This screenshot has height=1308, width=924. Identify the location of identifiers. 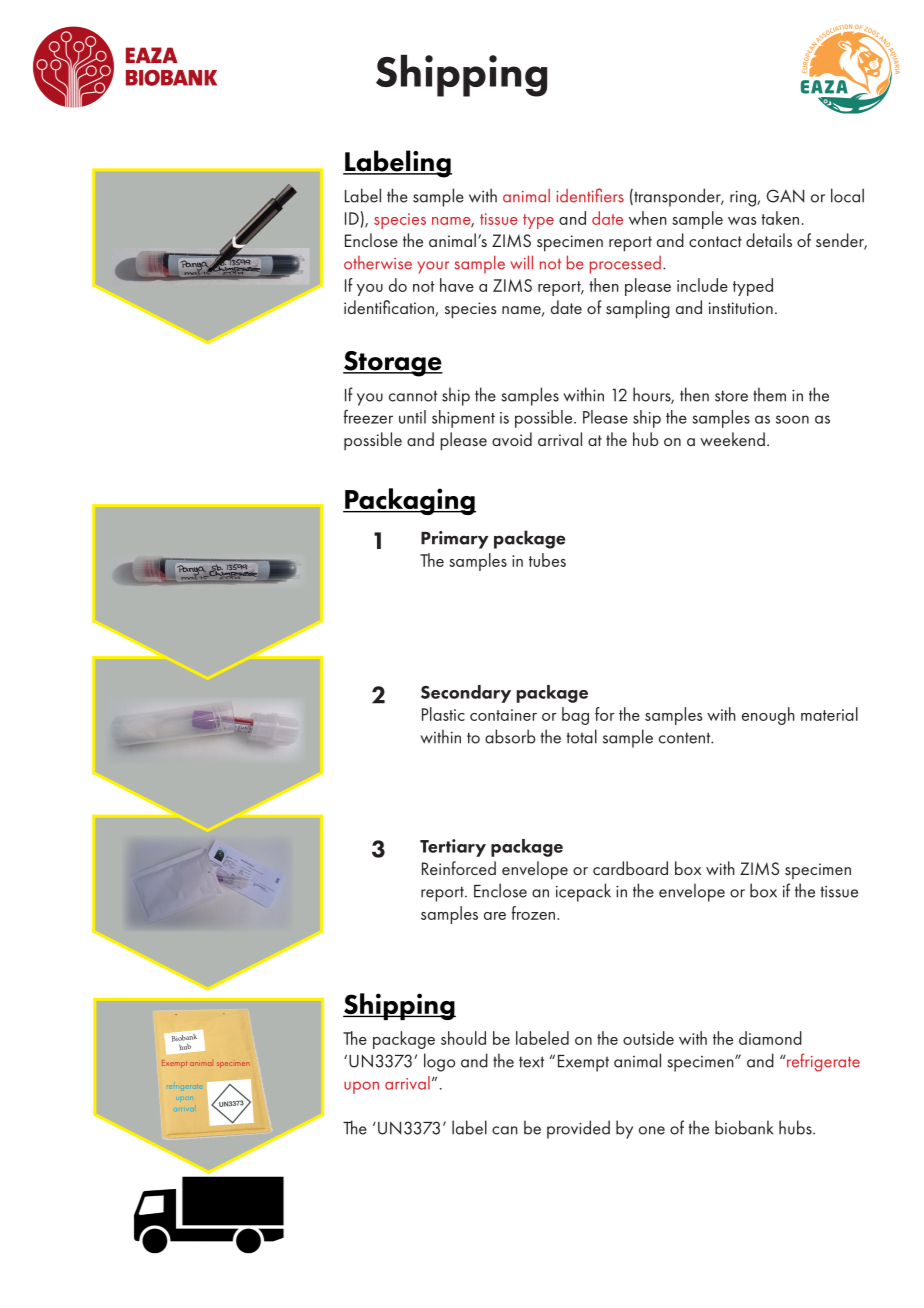
(590, 195).
